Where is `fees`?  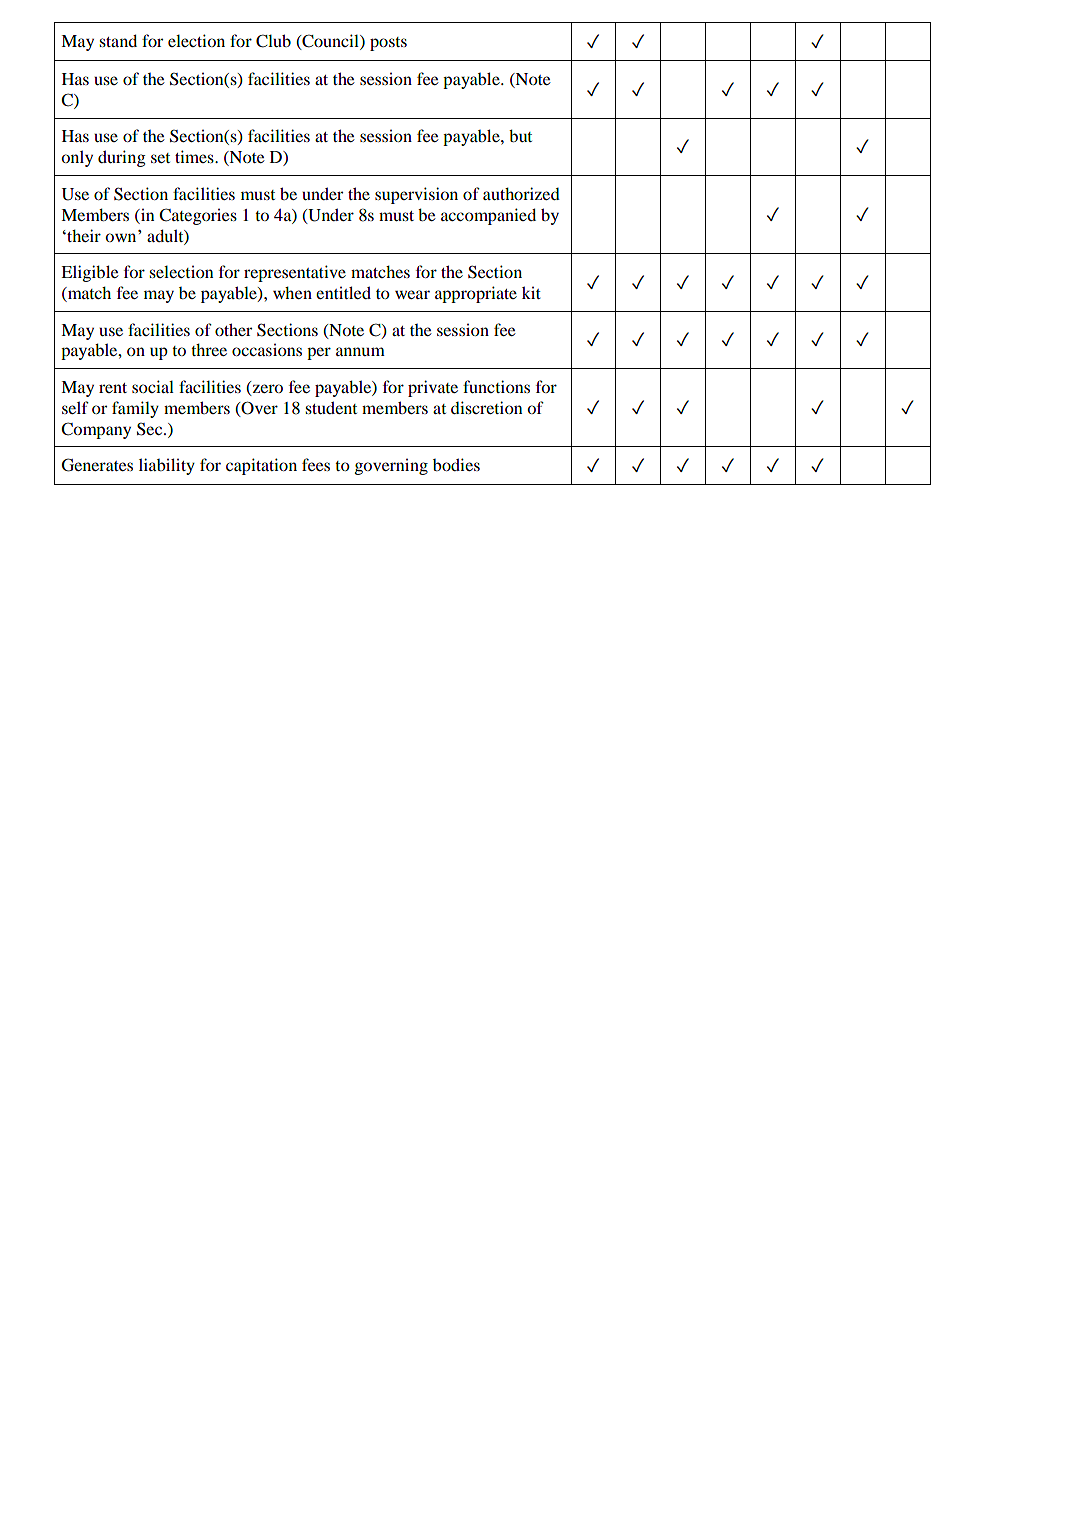
fees is located at coordinates (316, 464).
